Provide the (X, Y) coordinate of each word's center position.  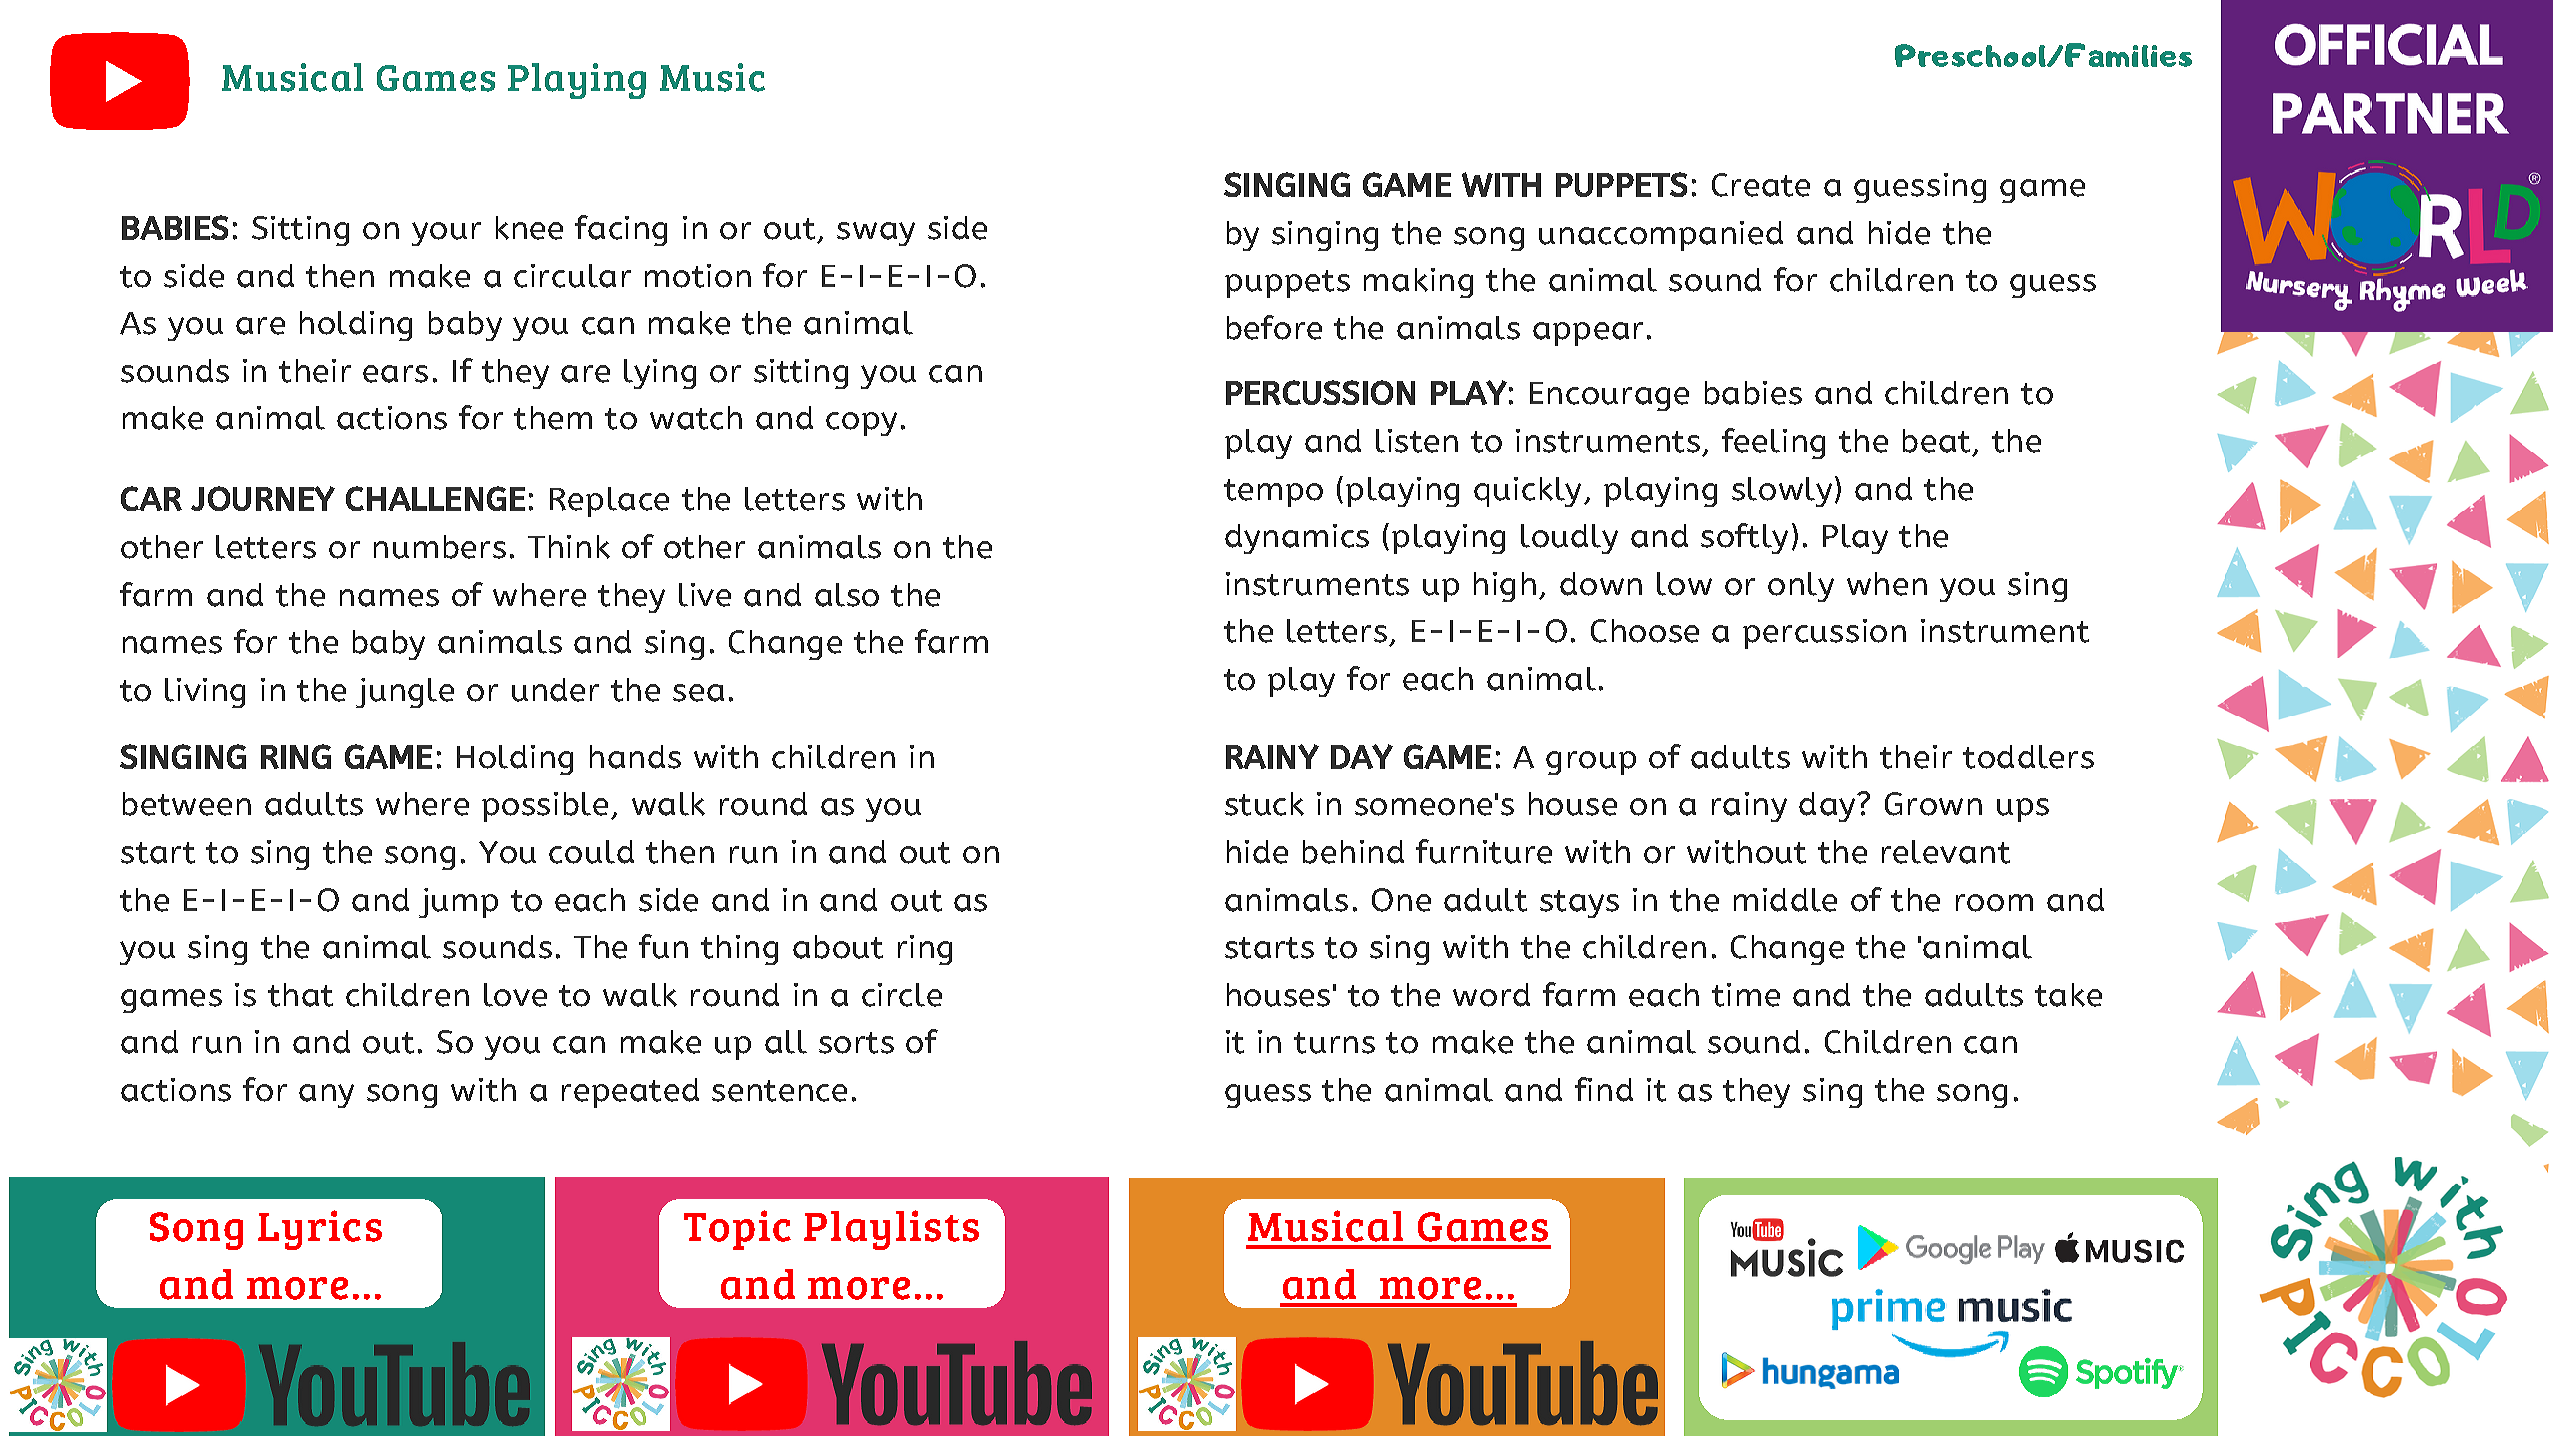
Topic (737, 1230)
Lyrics (320, 1230)
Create (1761, 185)
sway (876, 234)
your (446, 234)
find (1604, 1089)
